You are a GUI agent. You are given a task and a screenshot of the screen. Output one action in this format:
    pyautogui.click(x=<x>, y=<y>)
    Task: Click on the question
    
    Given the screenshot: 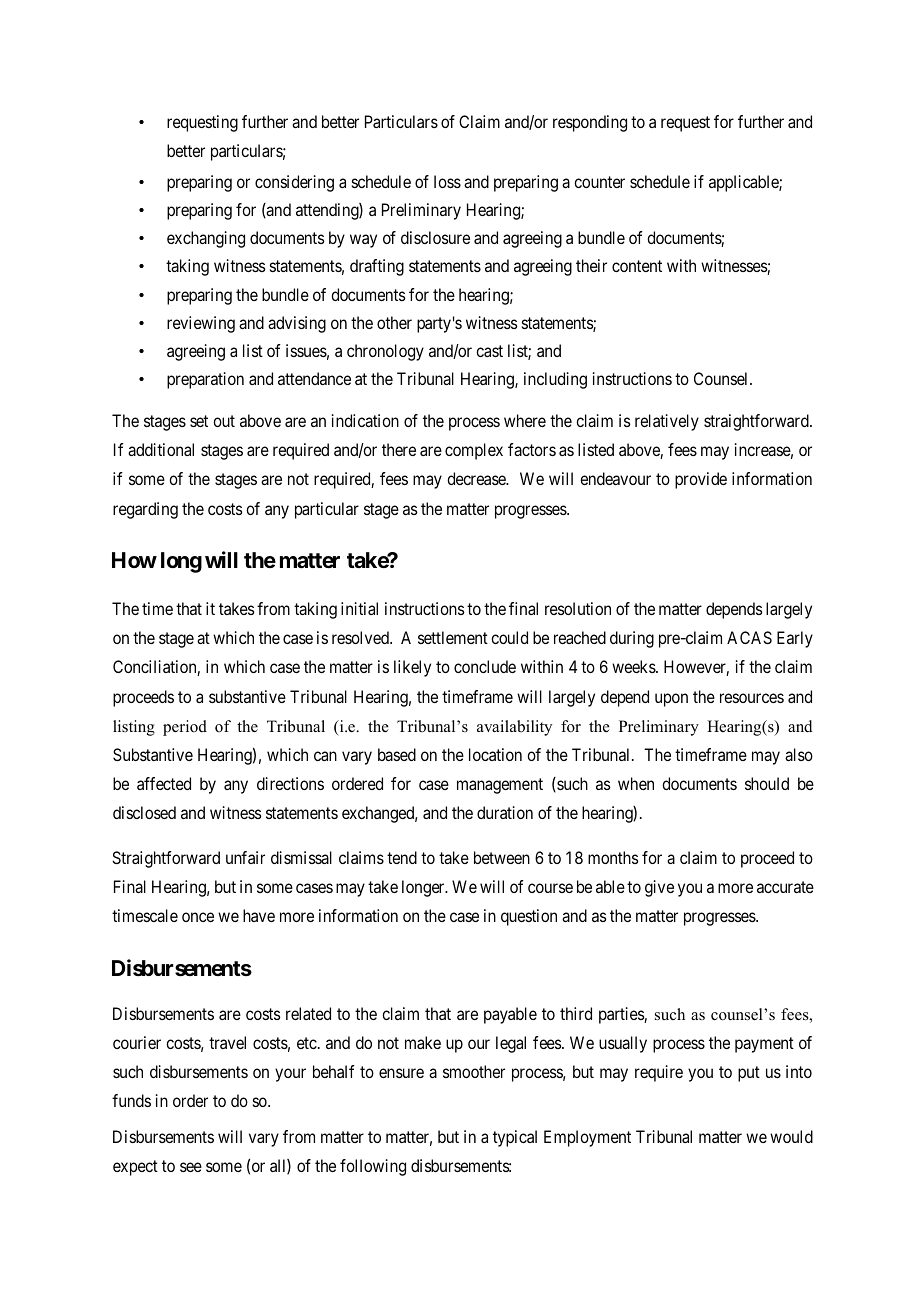 What is the action you would take?
    pyautogui.click(x=529, y=917)
